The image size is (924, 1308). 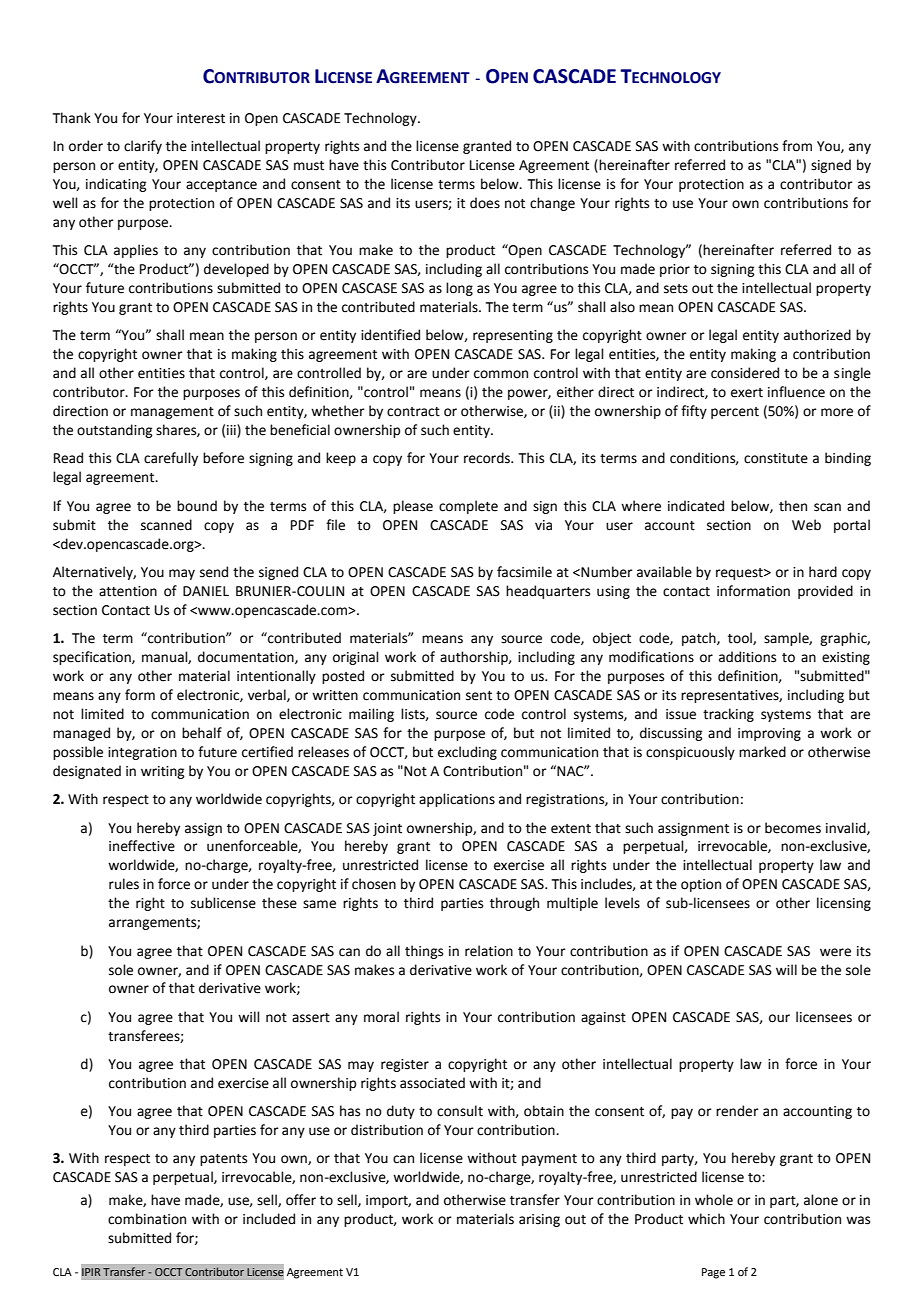 What do you see at coordinates (539, 1220) in the screenshot?
I see `arising` at bounding box center [539, 1220].
